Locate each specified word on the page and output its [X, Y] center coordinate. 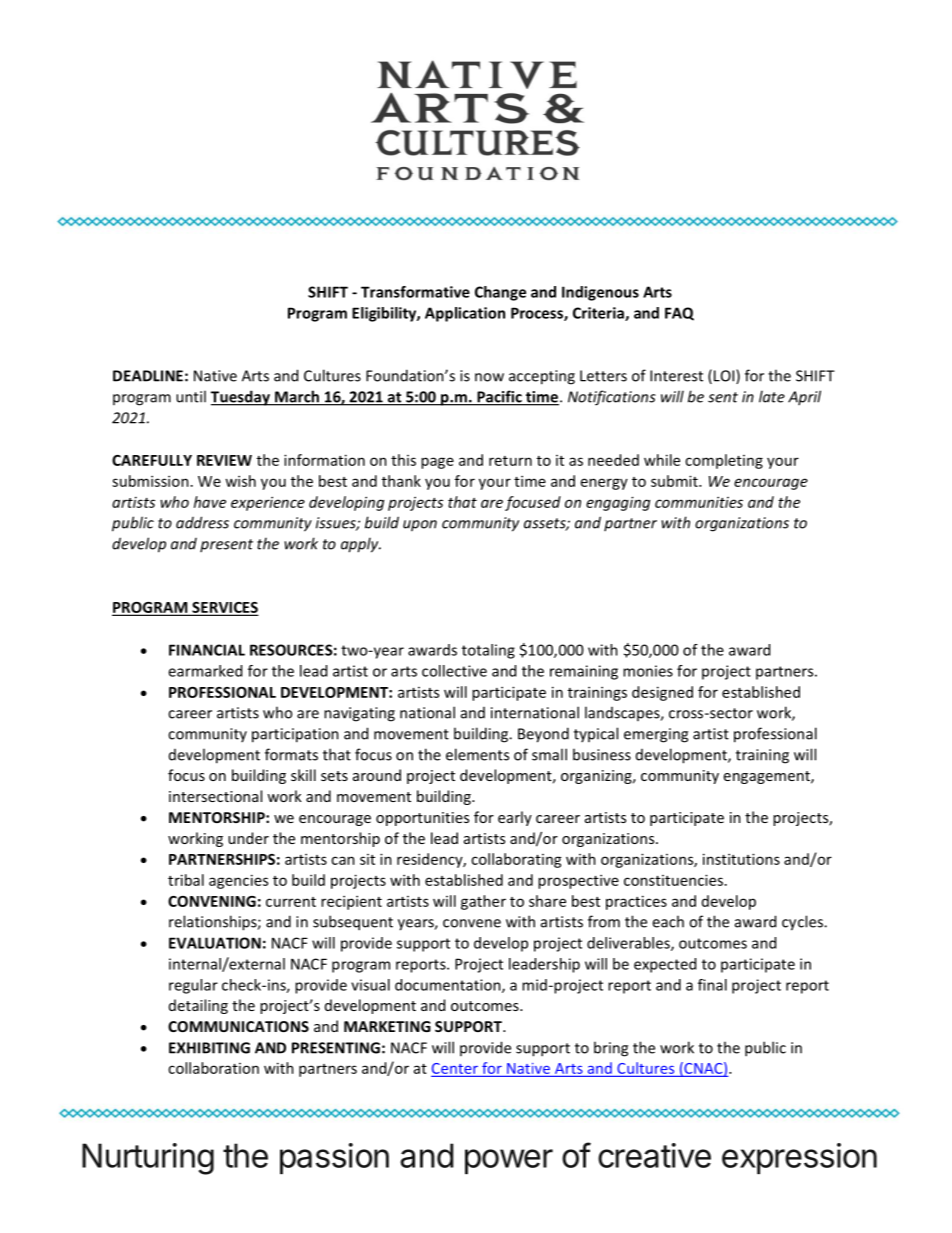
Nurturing [148, 1159]
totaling [488, 651]
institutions [741, 859]
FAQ [679, 314]
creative [654, 1155]
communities [699, 502]
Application [465, 314]
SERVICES [224, 608]
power [509, 1161]
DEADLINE [148, 376]
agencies [238, 881]
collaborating [516, 860]
